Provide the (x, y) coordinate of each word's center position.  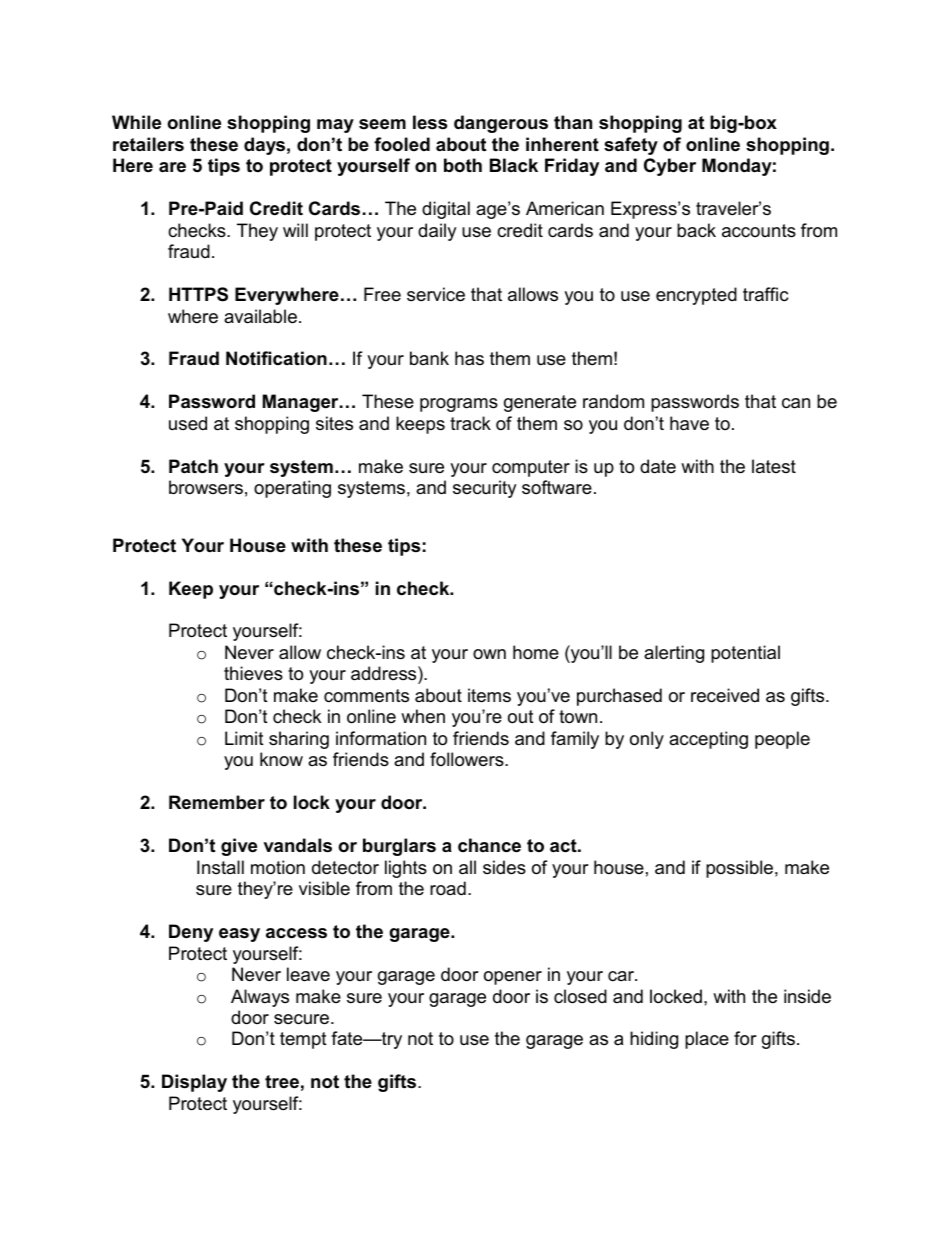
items (489, 695)
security (485, 489)
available (260, 316)
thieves (253, 673)
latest (774, 466)
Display (194, 1083)
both (463, 165)
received (725, 695)
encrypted (696, 296)
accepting (708, 740)
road (448, 888)
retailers (148, 144)
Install (220, 867)
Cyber (670, 167)
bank (429, 358)
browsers (206, 487)
